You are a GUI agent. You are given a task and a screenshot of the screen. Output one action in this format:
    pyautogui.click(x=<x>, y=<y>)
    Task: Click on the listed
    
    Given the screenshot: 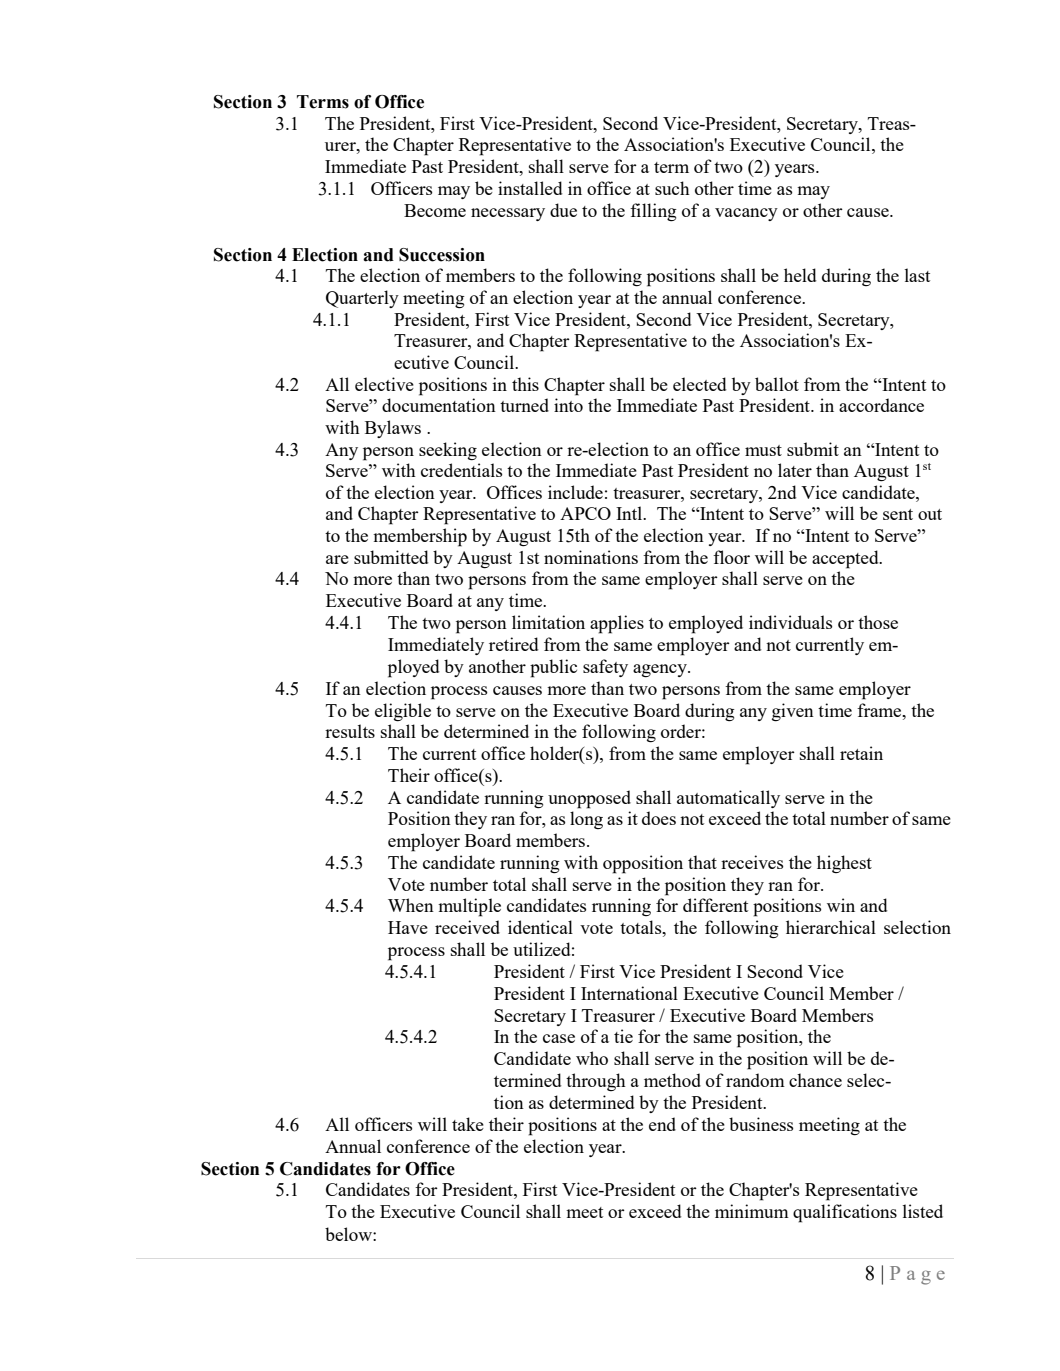 What is the action you would take?
    pyautogui.click(x=923, y=1211)
